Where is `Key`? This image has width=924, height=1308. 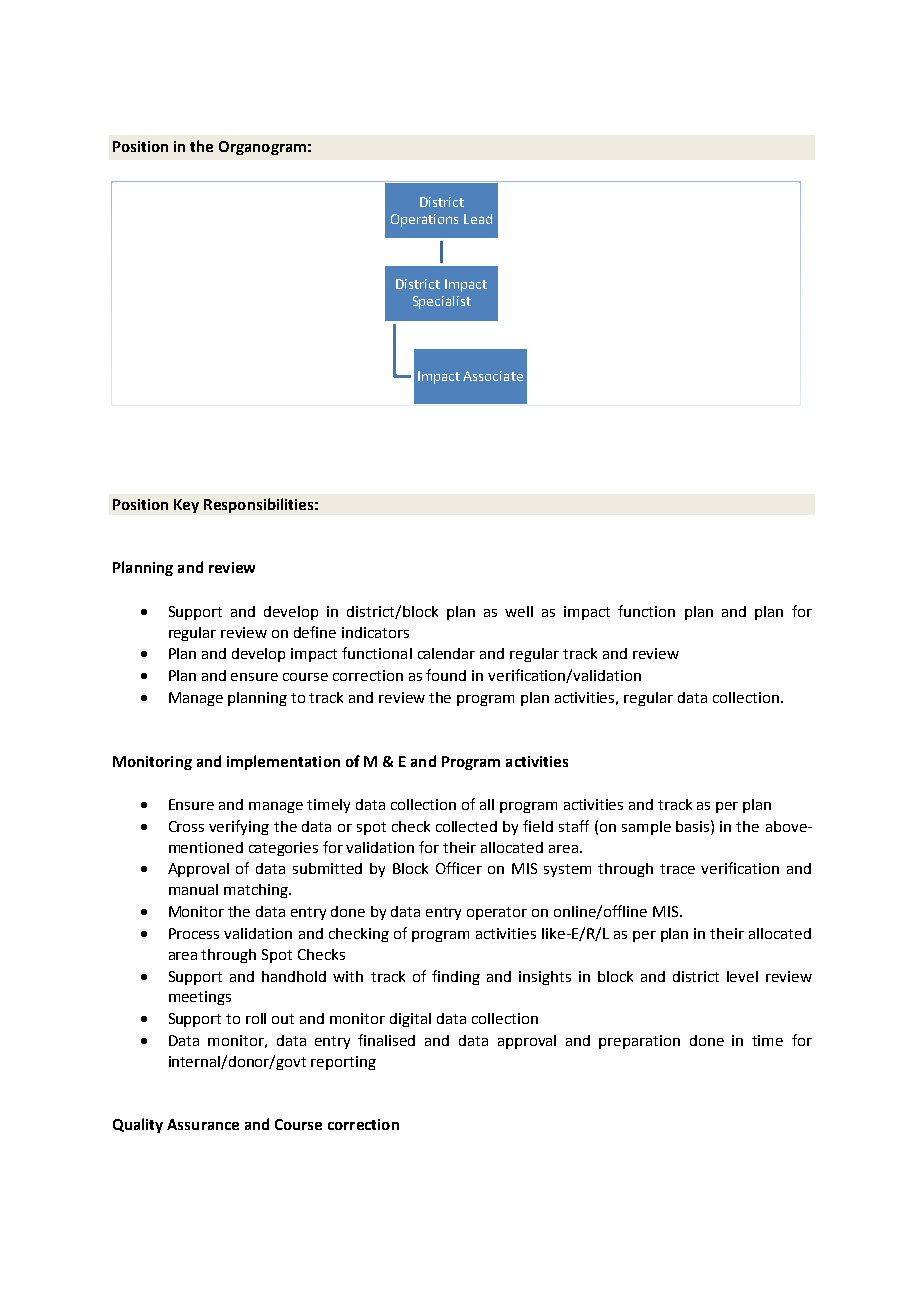
Key is located at coordinates (186, 506).
